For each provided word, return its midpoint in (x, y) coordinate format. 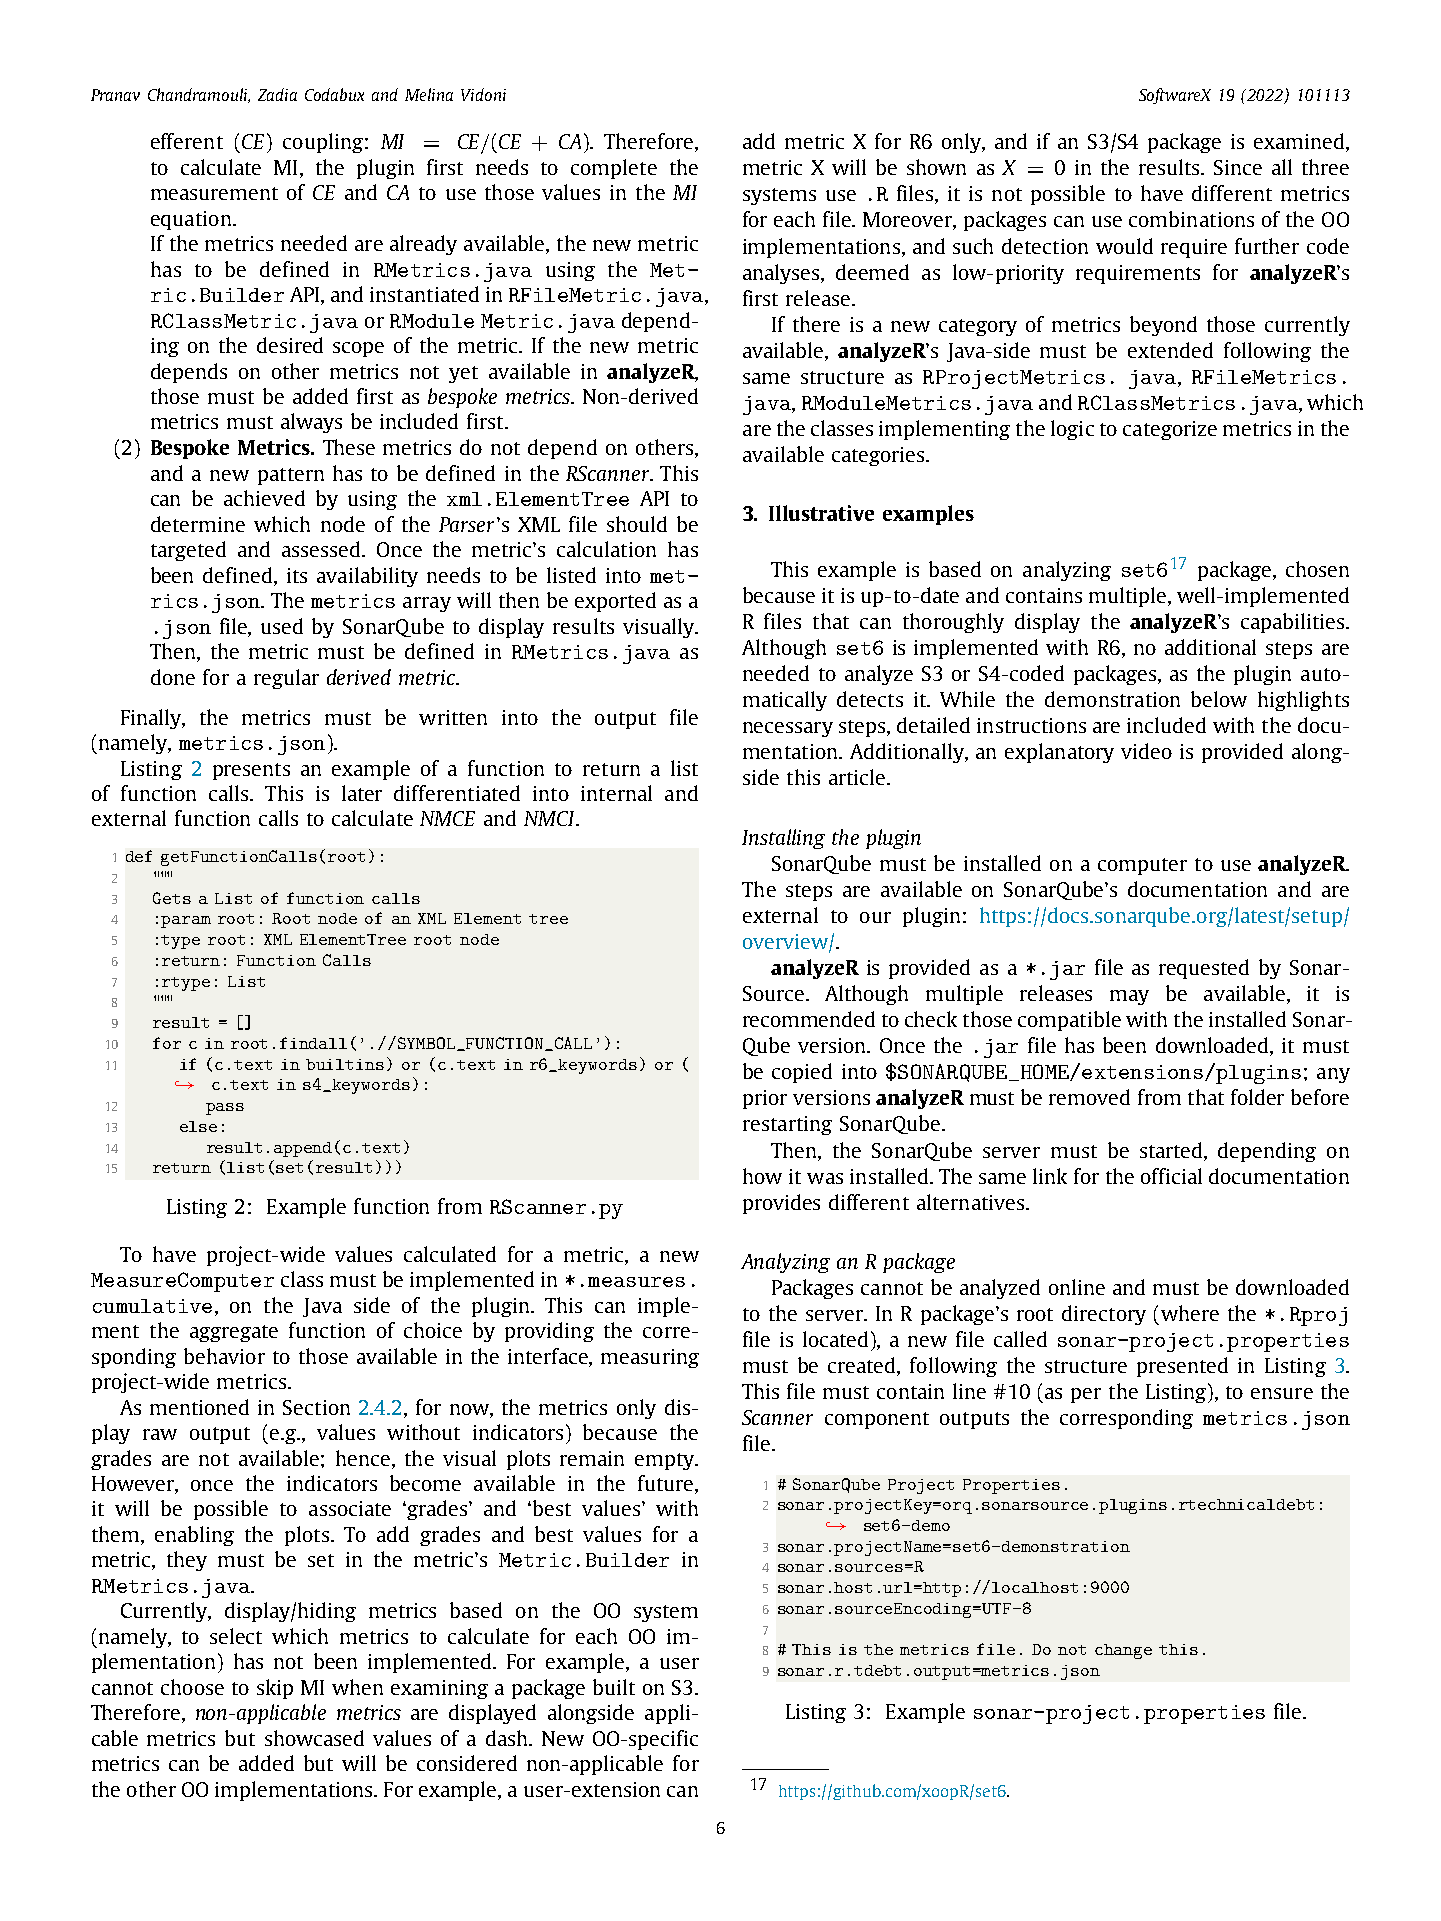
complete (614, 169)
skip (275, 1689)
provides (781, 1204)
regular (286, 679)
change (1123, 1651)
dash (508, 1738)
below (1219, 699)
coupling (323, 143)
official (1171, 1176)
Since (1238, 167)
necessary (788, 729)
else (198, 1126)
